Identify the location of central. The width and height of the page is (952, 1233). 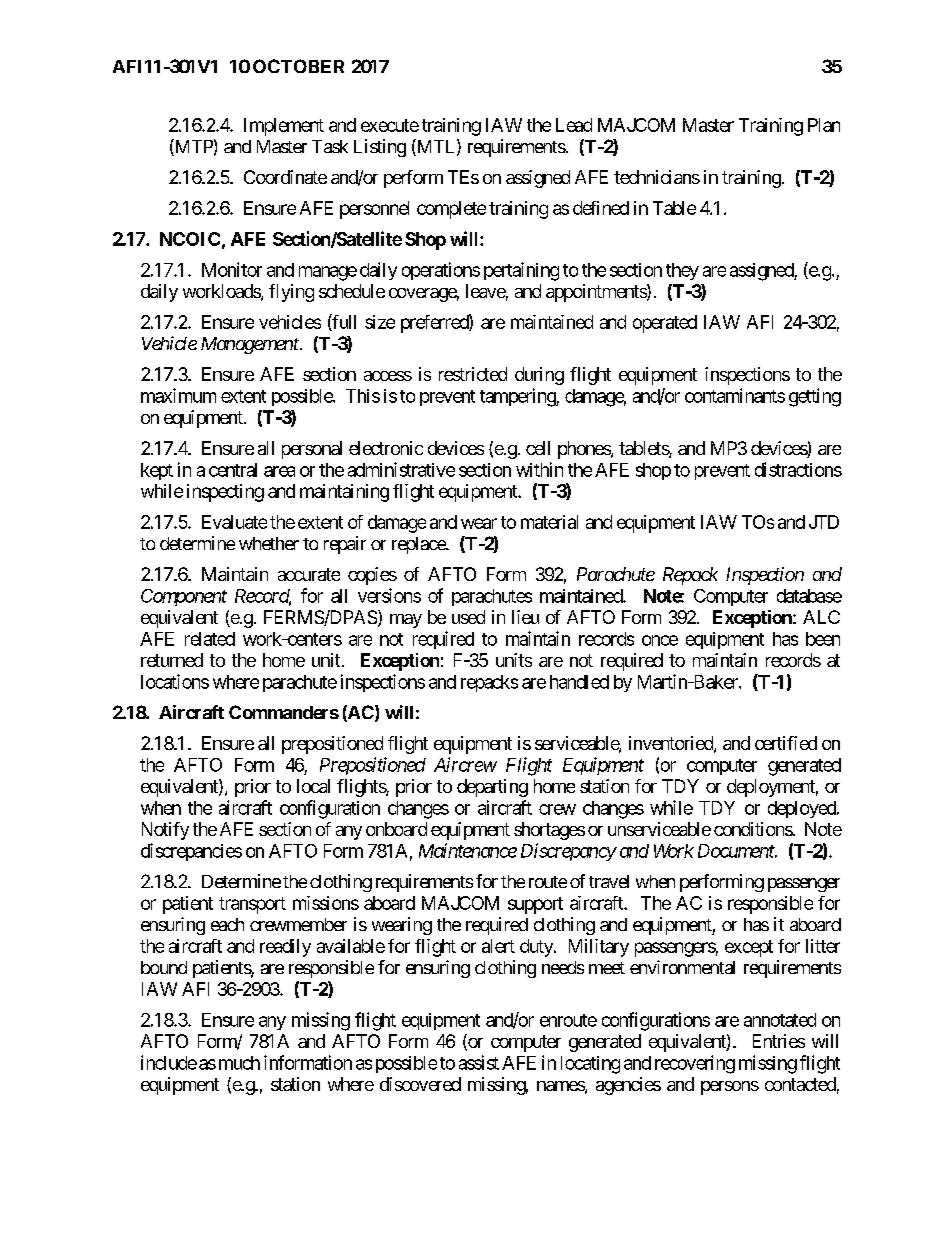
(233, 470).
